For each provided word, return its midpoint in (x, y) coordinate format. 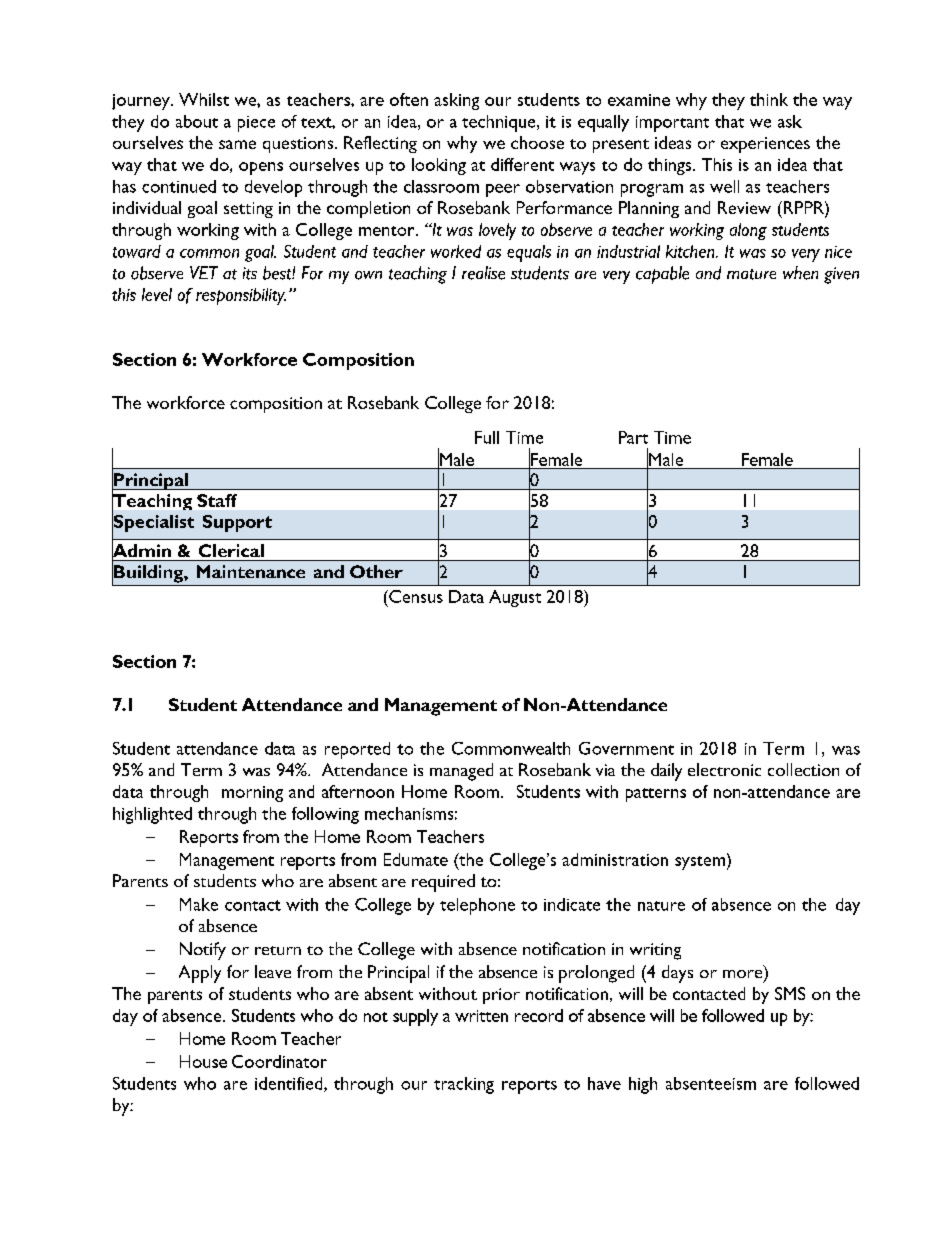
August (515, 598)
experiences (765, 145)
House (203, 1061)
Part (633, 437)
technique (500, 123)
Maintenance (251, 571)
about (197, 121)
